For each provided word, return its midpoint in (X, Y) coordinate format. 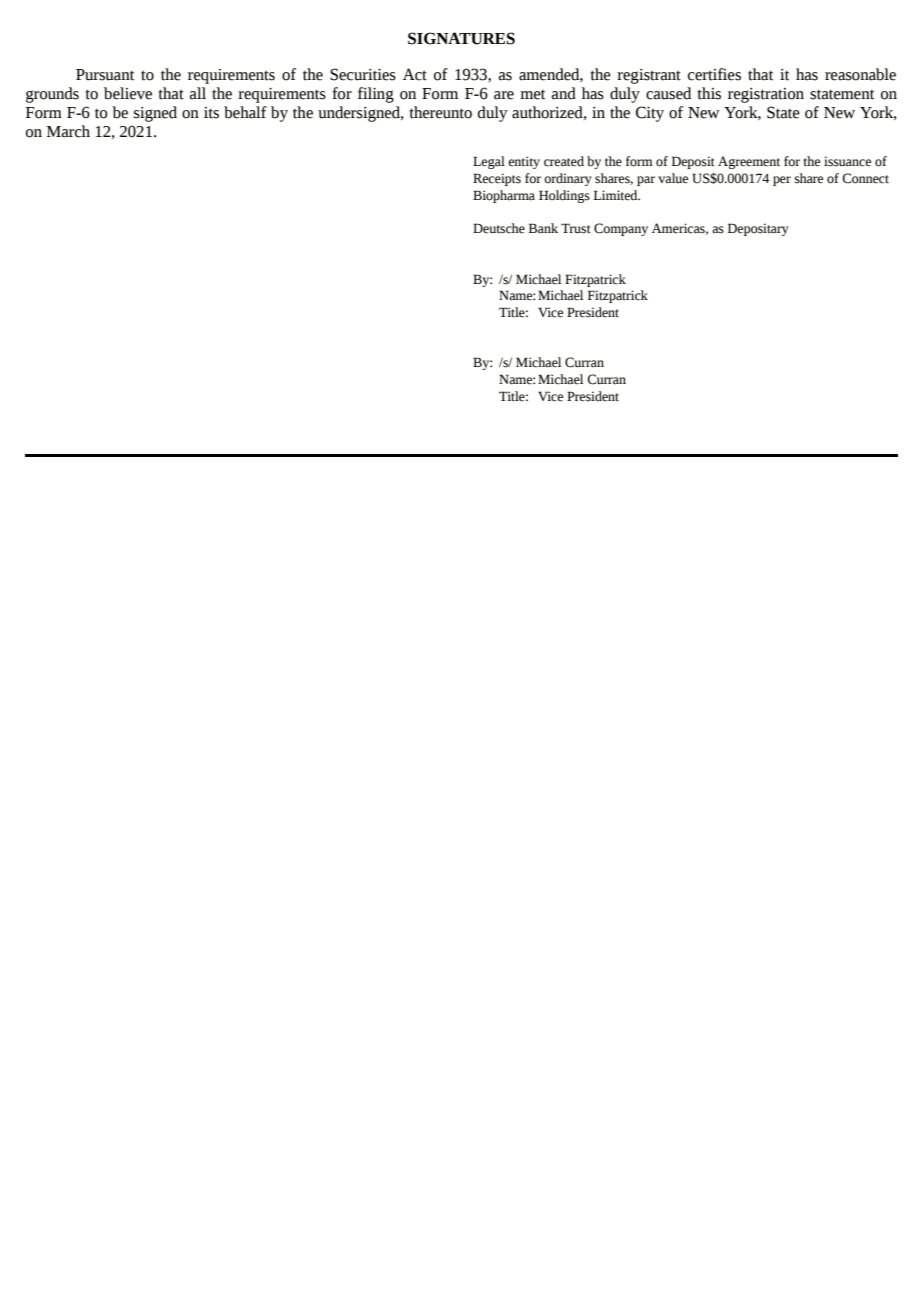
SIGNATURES (461, 38)
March (68, 131)
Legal (489, 162)
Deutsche (499, 228)
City (650, 114)
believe (128, 93)
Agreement (749, 162)
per (782, 181)
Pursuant (105, 75)
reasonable (860, 74)
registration (766, 95)
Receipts (497, 179)
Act (415, 74)
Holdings (564, 196)
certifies (714, 74)
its (211, 113)
